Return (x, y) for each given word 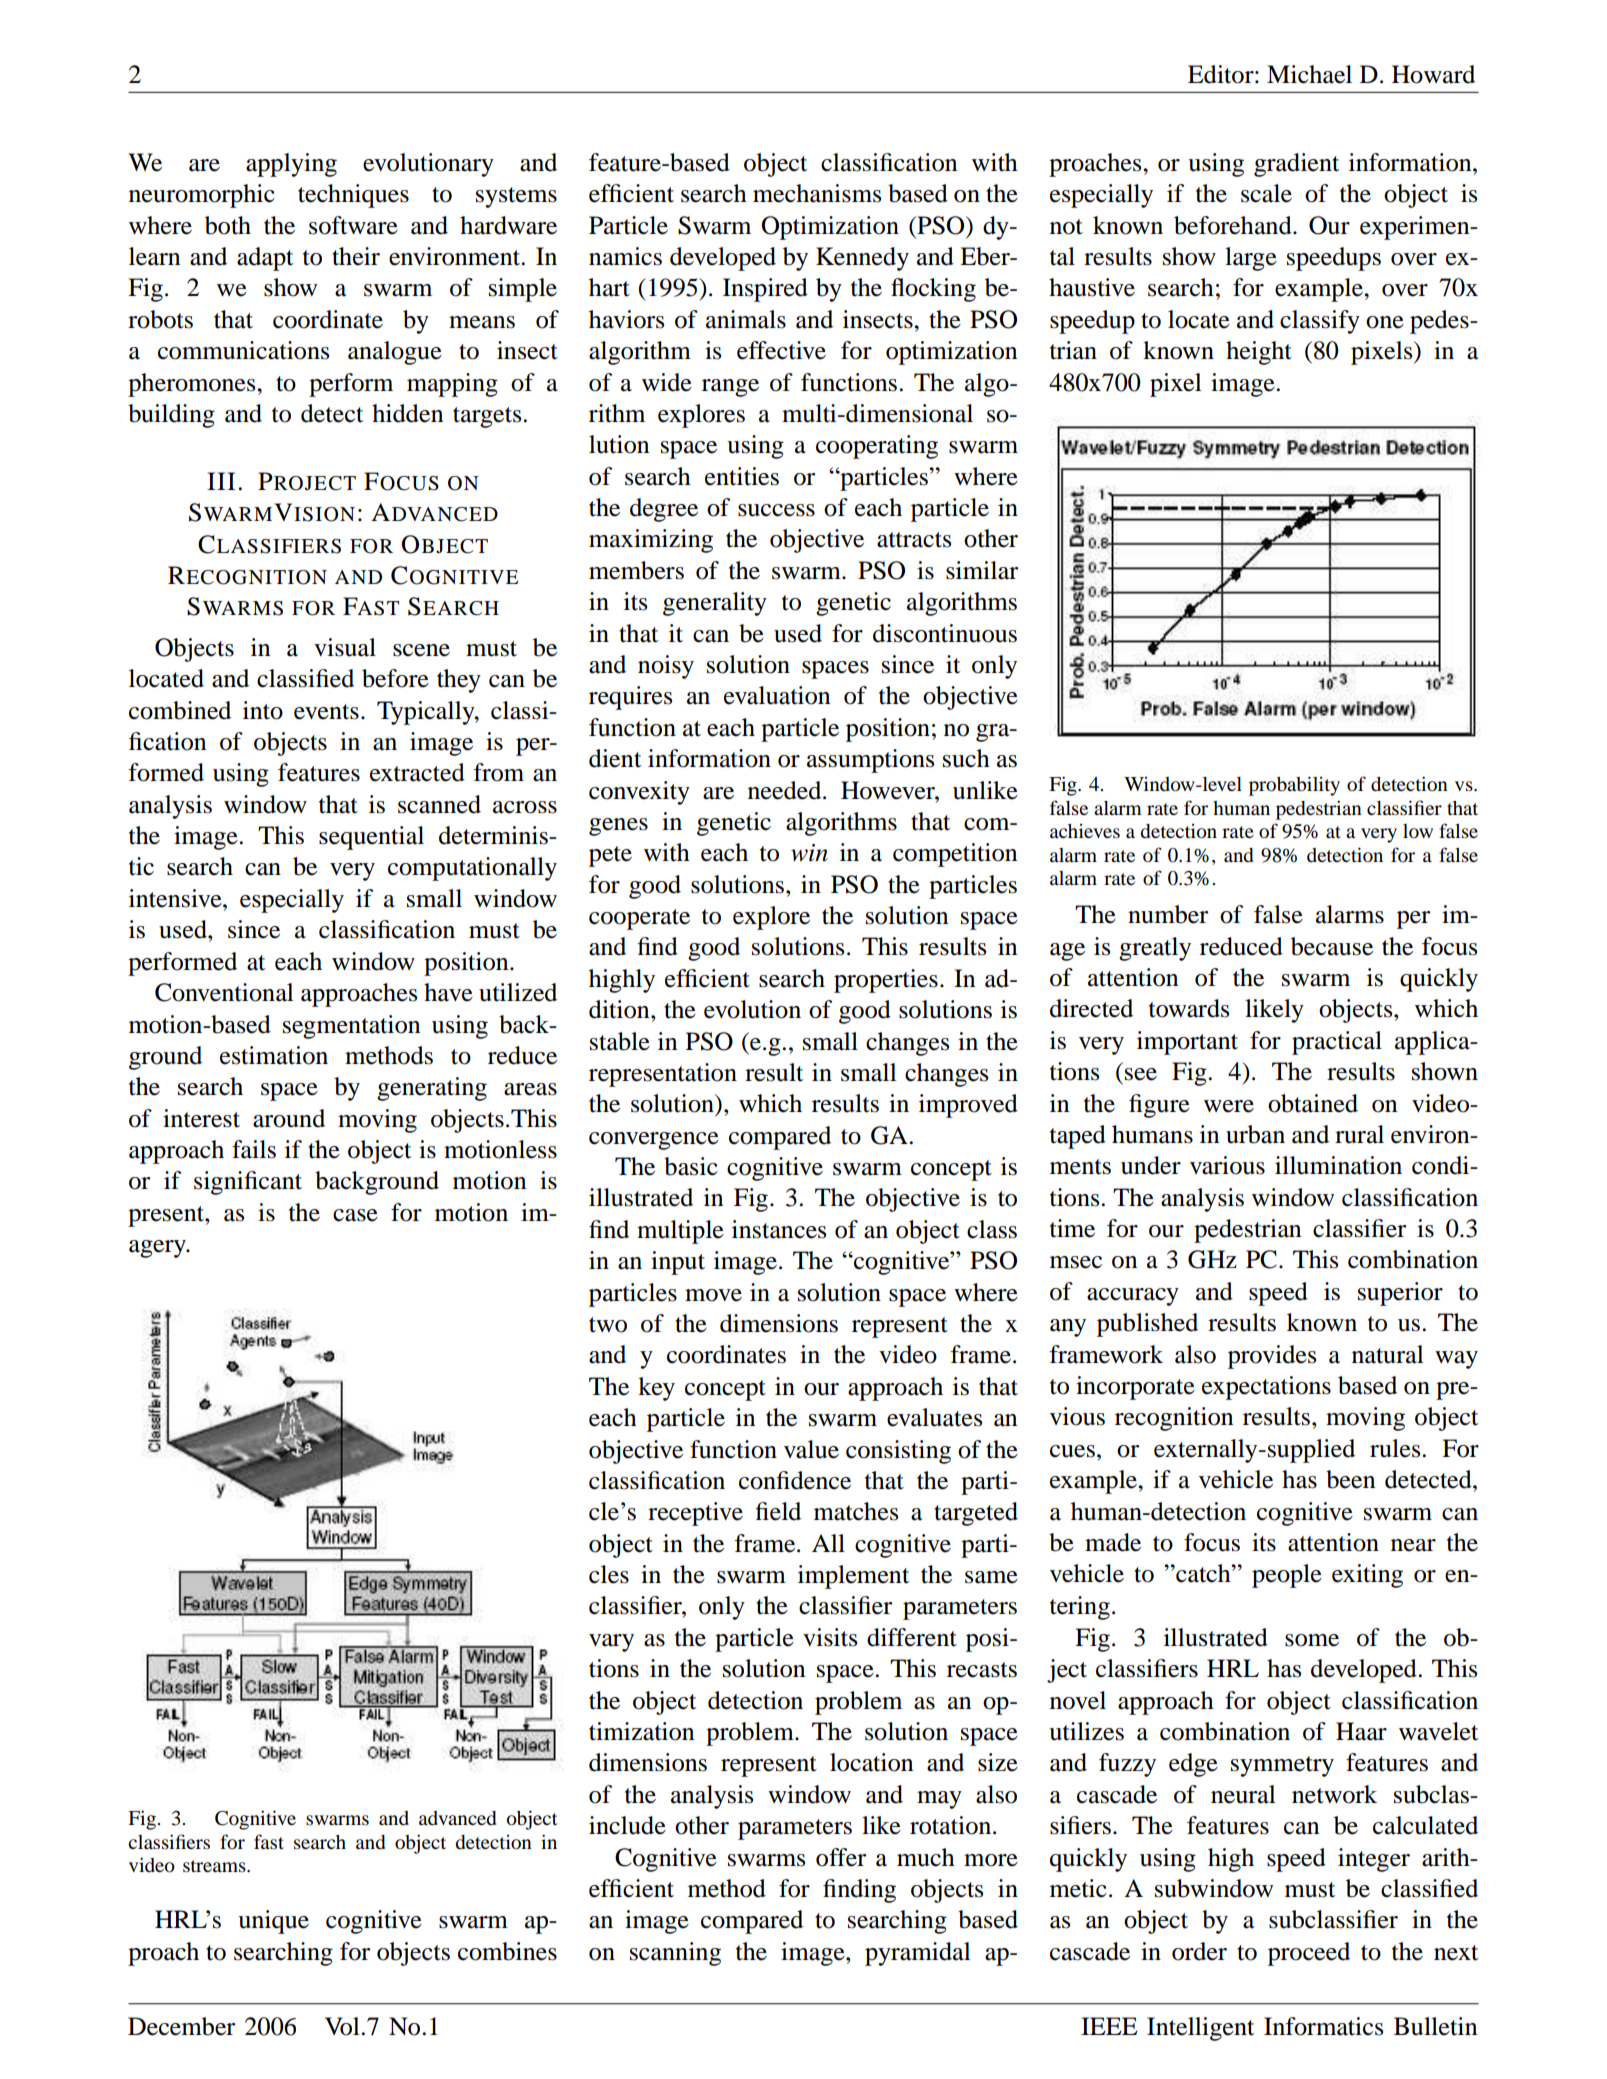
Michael (1309, 74)
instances (779, 1229)
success (776, 510)
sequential (371, 838)
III (221, 481)
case (355, 1215)
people (1287, 1576)
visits (830, 1637)
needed (786, 790)
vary (611, 1643)
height (1259, 353)
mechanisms (817, 193)
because (1332, 946)
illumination (1338, 1165)
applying (291, 165)
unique (273, 1922)
